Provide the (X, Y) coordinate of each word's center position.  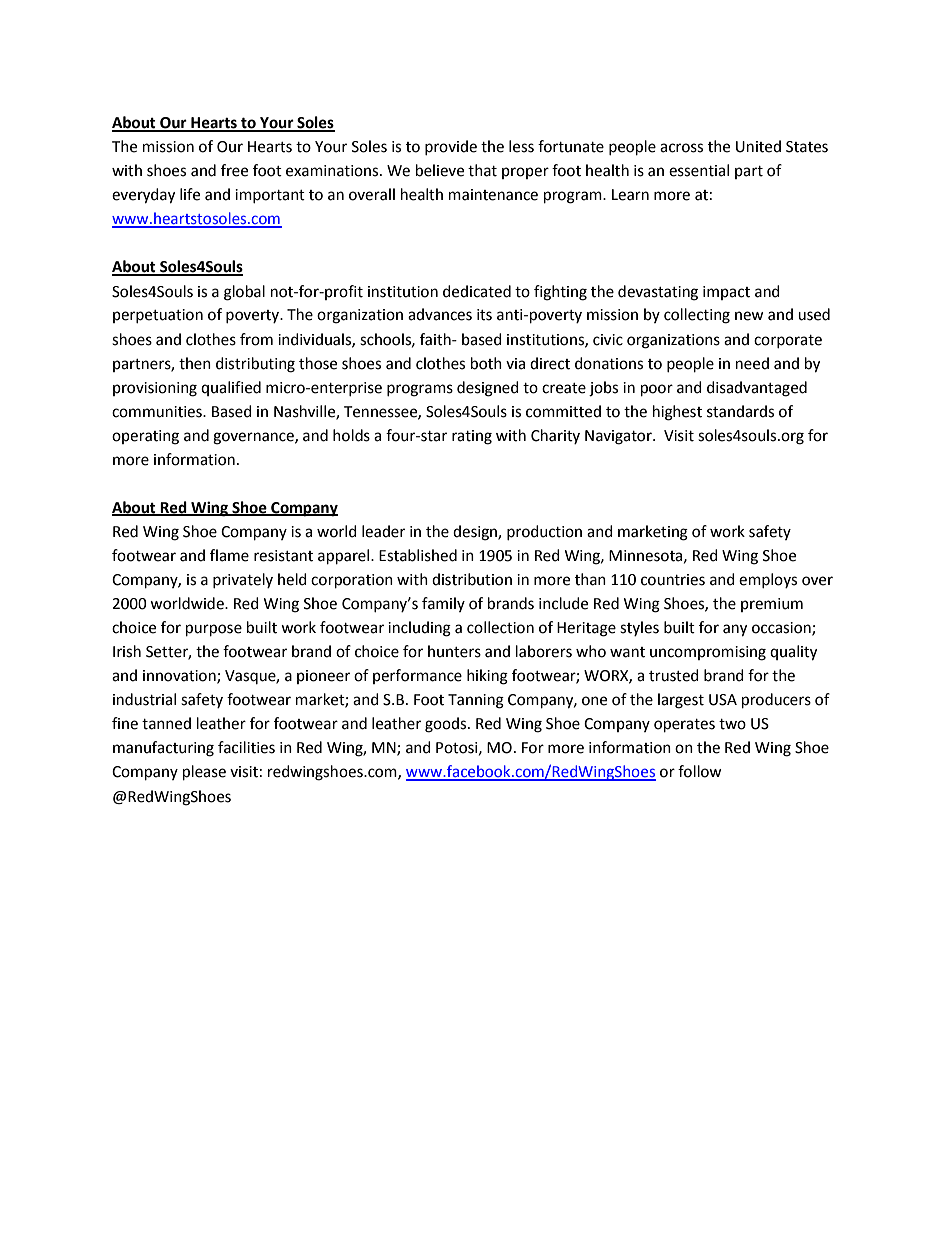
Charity (555, 436)
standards (740, 411)
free (234, 170)
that (482, 170)
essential (699, 170)
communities (158, 412)
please (204, 773)
